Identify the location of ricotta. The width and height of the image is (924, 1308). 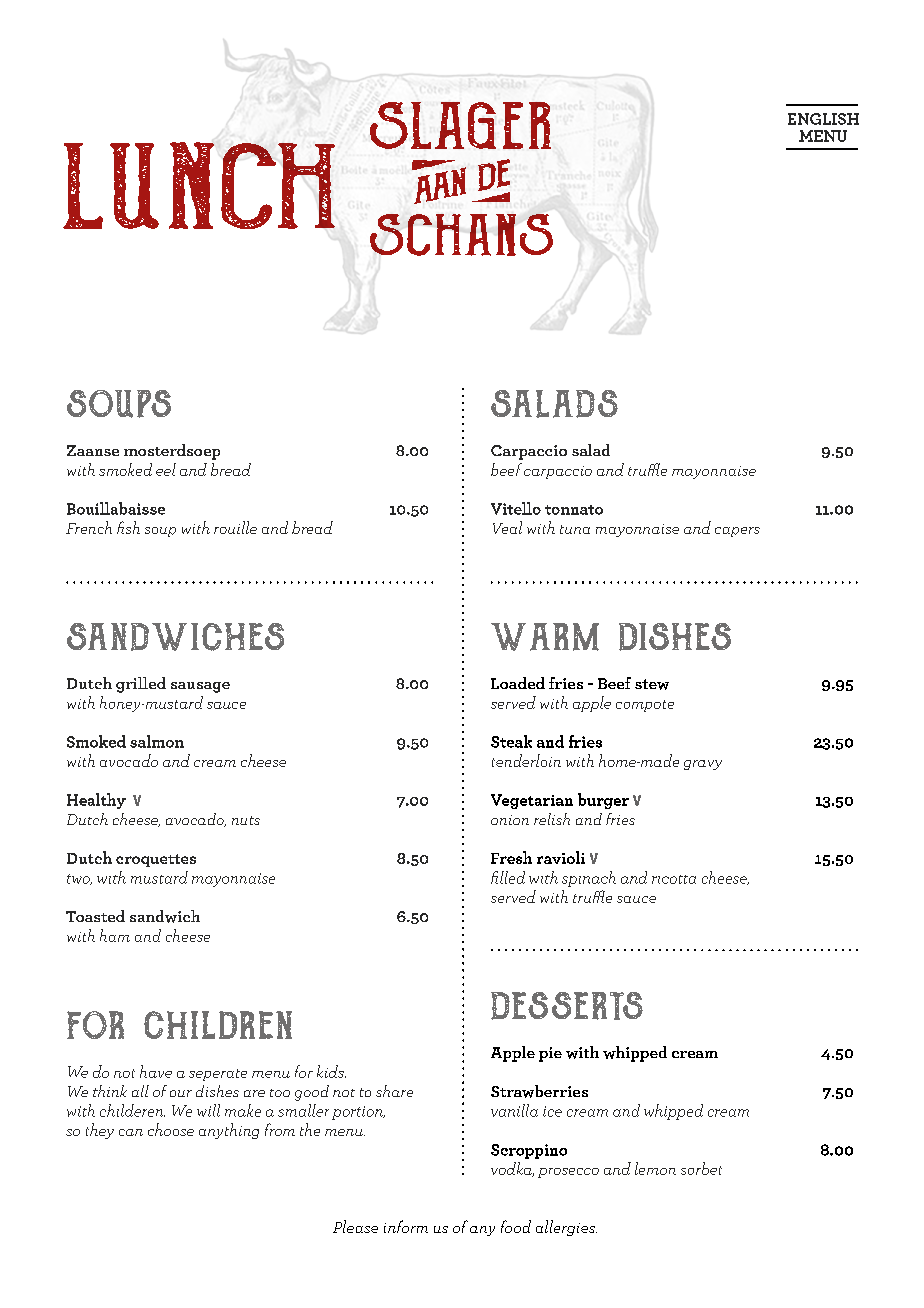
(674, 879).
